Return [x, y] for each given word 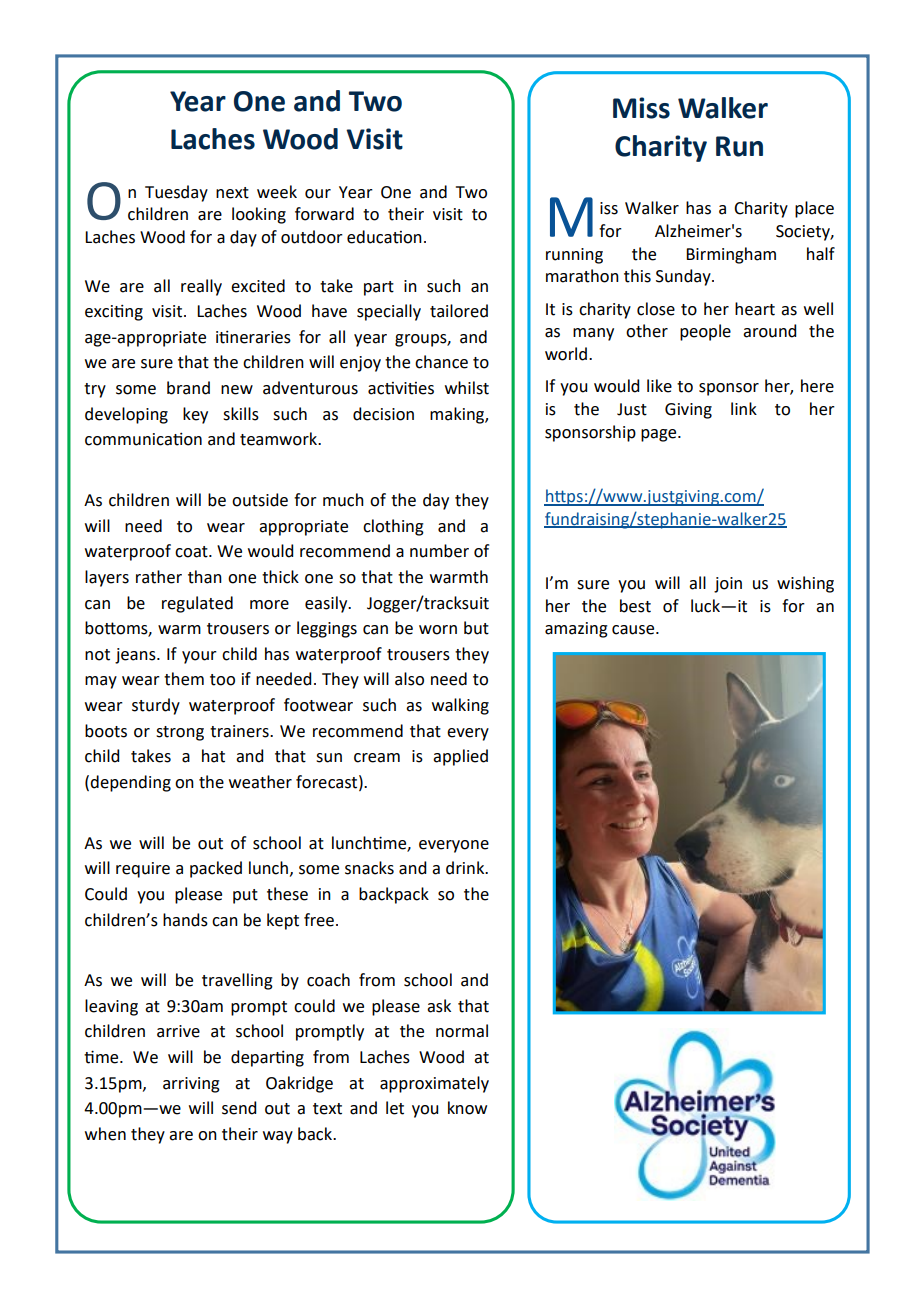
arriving [191, 1085]
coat [192, 552]
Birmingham [731, 255]
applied [460, 757]
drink [466, 868]
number [439, 551]
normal [462, 1031]
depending [130, 783]
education [384, 237]
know [467, 1108]
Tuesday [176, 193]
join [728, 585]
